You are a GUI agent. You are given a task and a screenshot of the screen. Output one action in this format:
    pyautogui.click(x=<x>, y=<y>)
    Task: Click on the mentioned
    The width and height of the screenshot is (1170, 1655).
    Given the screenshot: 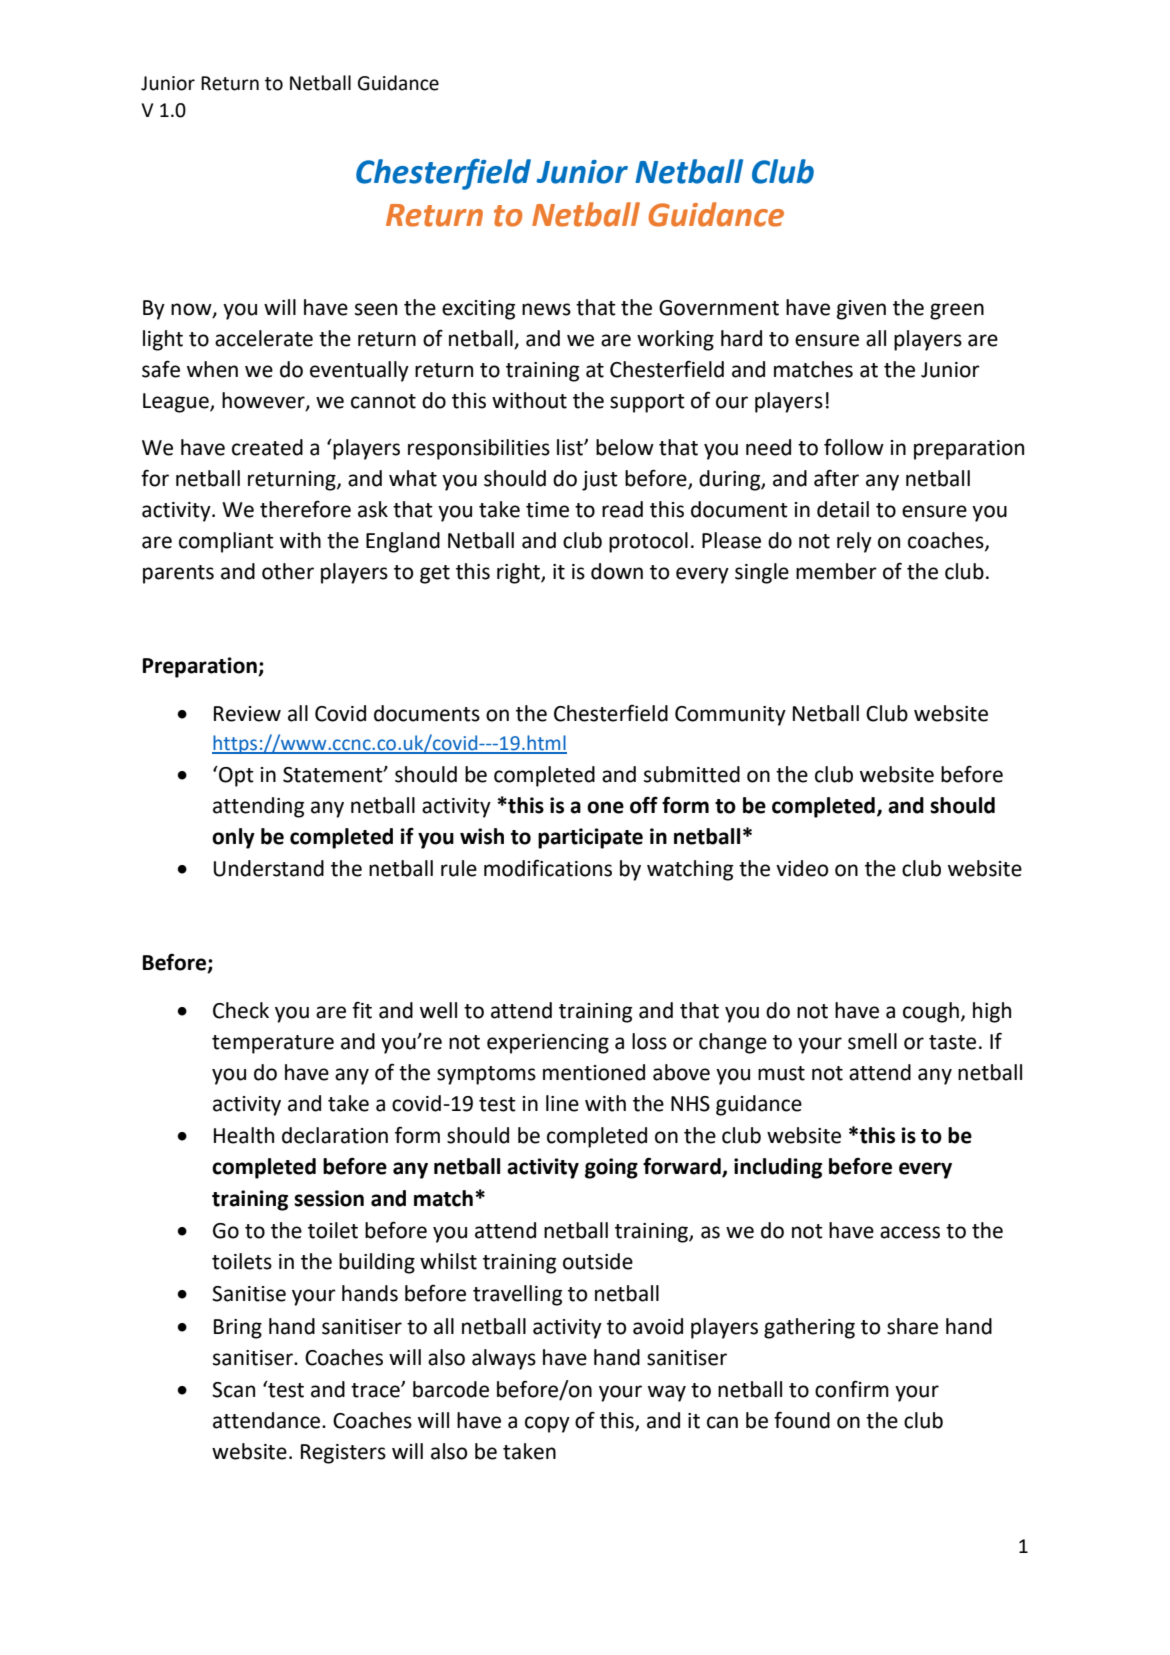 What is the action you would take?
    pyautogui.click(x=594, y=1072)
